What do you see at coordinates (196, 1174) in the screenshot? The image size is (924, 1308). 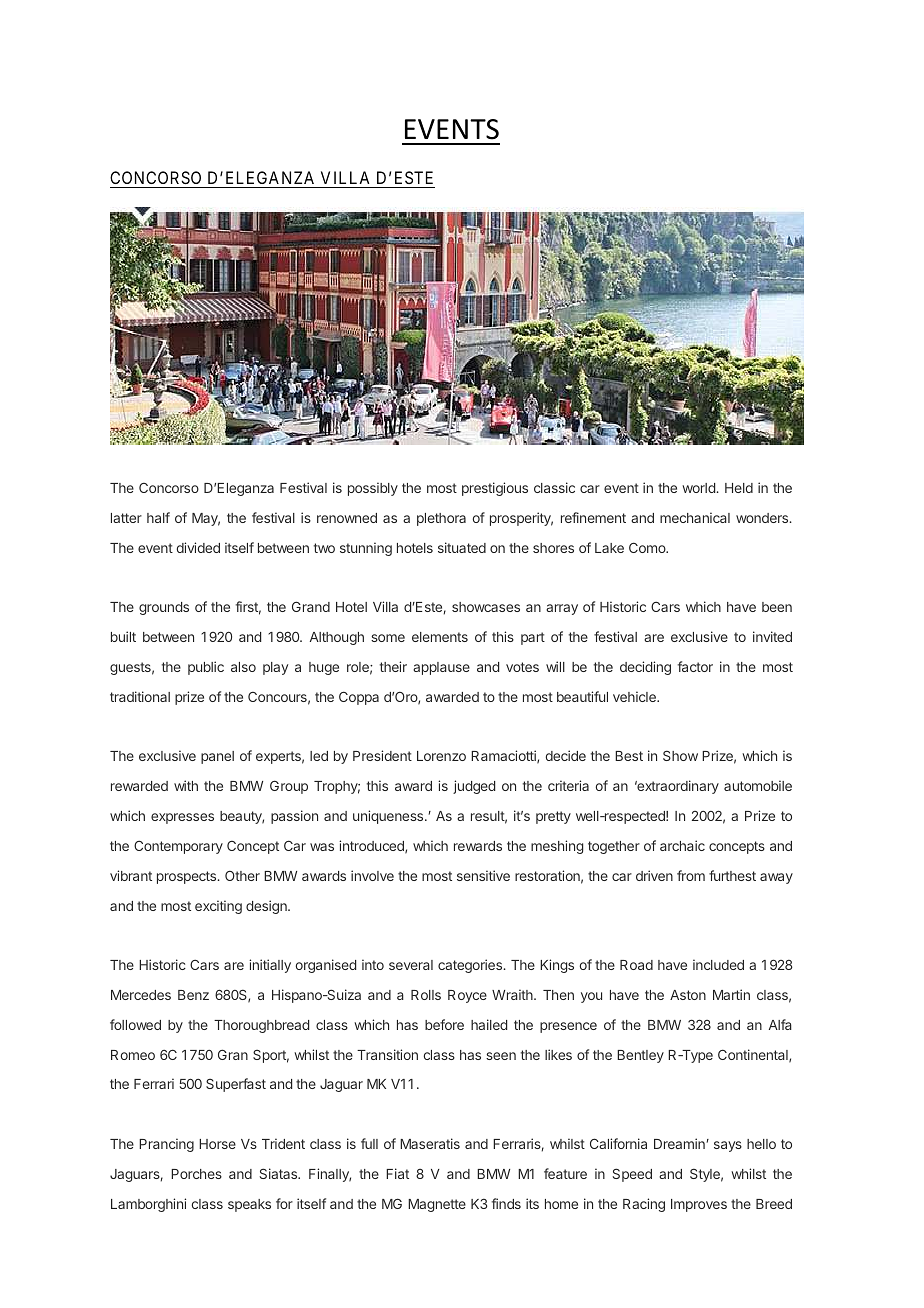 I see `Porches` at bounding box center [196, 1174].
